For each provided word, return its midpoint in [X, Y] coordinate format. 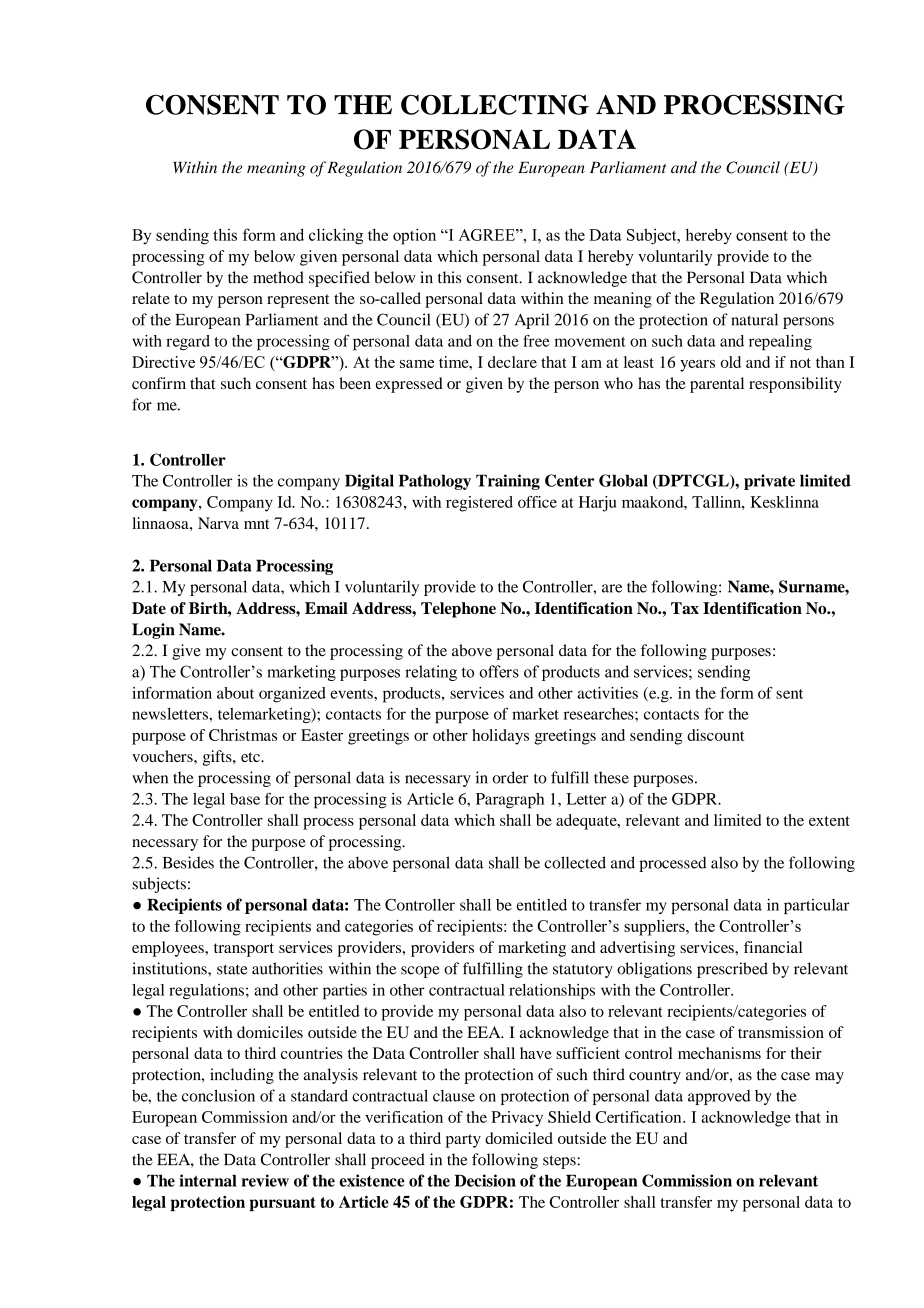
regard [188, 343]
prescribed [732, 970]
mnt [256, 524]
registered [479, 504]
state [232, 969]
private [769, 482]
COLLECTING [495, 104]
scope [420, 972]
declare [512, 362]
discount [715, 735]
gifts [218, 758]
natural [754, 319]
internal [208, 1180]
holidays [500, 737]
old [730, 362]
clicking [336, 236]
